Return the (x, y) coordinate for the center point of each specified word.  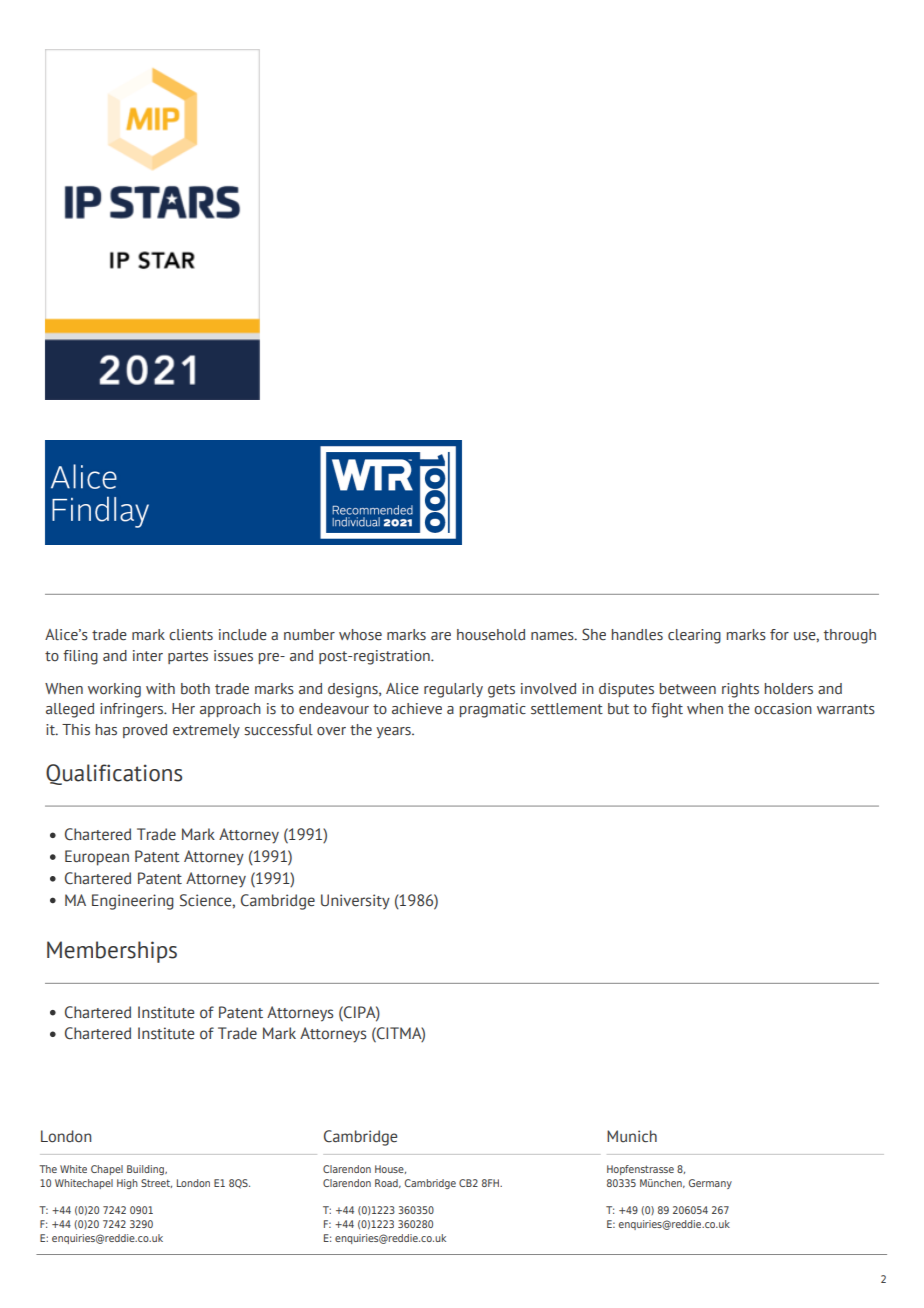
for (779, 635)
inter (148, 656)
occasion (783, 709)
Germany (710, 1184)
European (97, 858)
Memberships (112, 952)
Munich (632, 1136)
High (127, 1184)
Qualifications (114, 774)
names (553, 636)
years (394, 732)
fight (667, 710)
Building (146, 1170)
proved (145, 731)
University (355, 902)
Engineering (133, 902)
